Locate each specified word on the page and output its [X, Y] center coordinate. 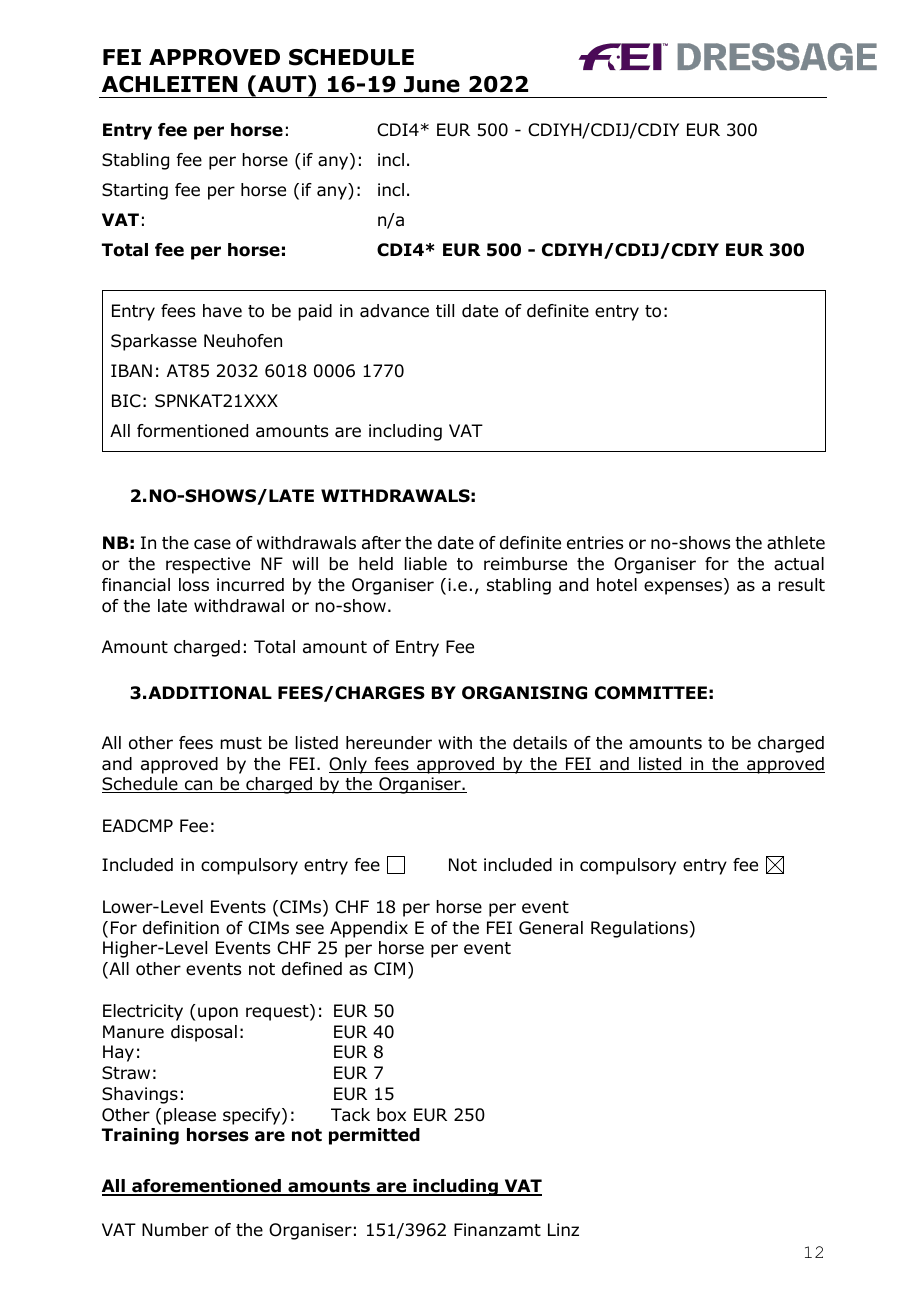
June [432, 84]
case [212, 544]
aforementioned [206, 1187]
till [445, 310]
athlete [796, 543]
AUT [283, 84]
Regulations [639, 929]
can [198, 786]
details [540, 743]
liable [426, 564]
